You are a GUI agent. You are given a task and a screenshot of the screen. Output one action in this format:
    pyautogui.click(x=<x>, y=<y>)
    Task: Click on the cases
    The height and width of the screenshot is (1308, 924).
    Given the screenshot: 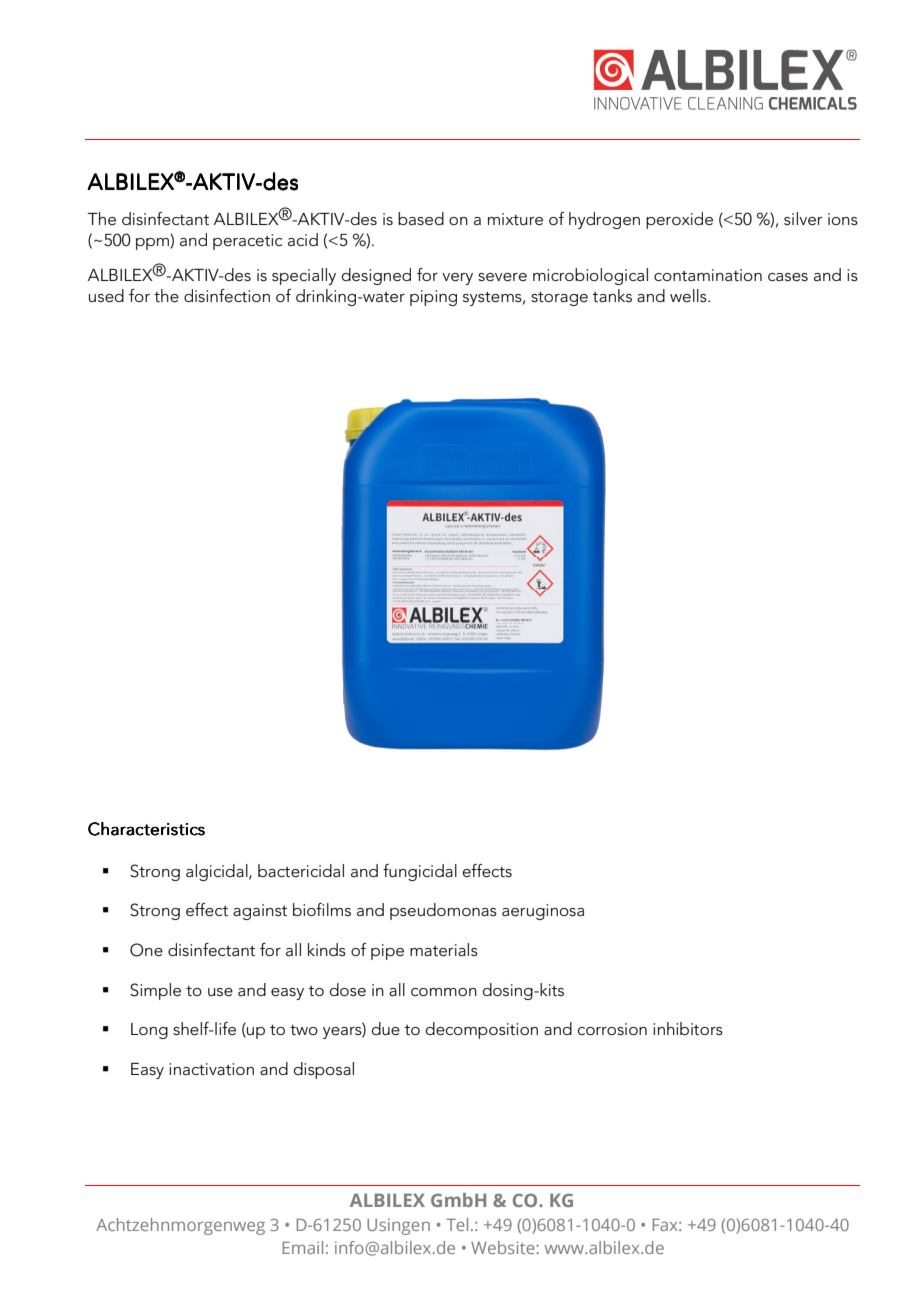 What is the action you would take?
    pyautogui.click(x=788, y=277)
